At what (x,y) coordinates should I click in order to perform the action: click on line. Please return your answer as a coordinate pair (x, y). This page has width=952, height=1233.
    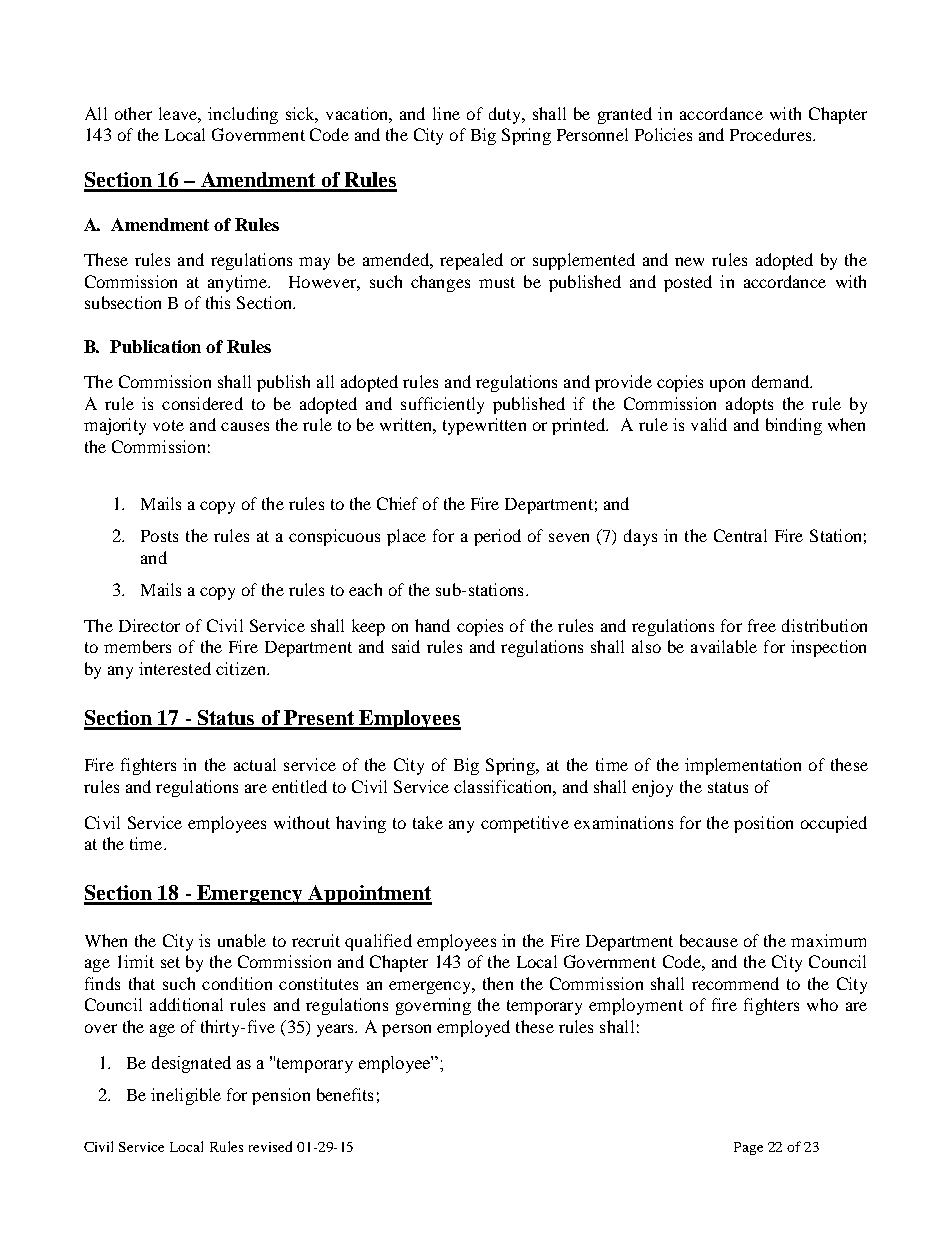
    Looking at the image, I should click on (446, 113).
